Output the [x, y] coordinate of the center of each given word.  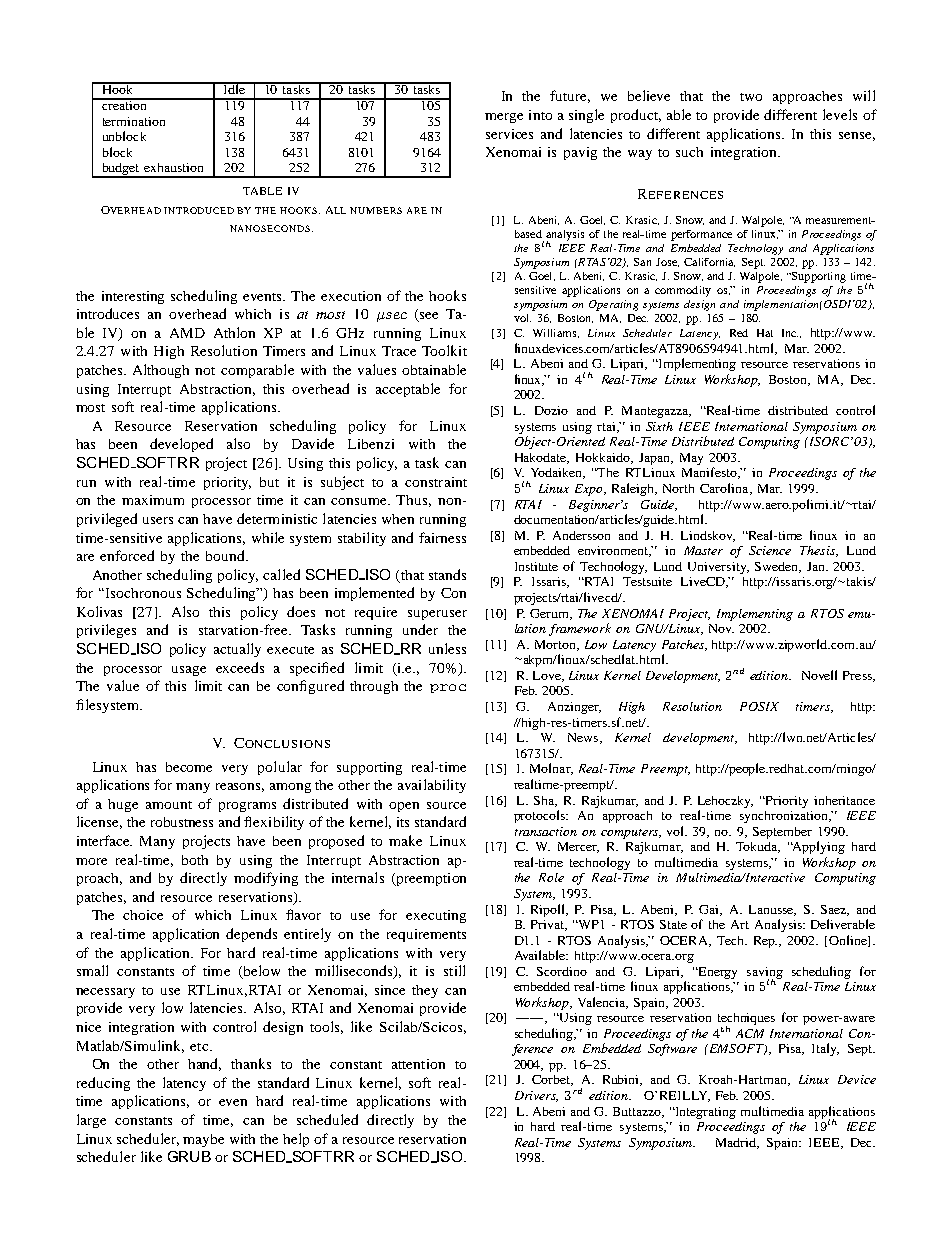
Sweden [777, 567]
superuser [437, 615]
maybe [203, 1140]
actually [237, 650]
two [751, 97]
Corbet [552, 1080]
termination [134, 121]
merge [504, 118]
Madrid [737, 1143]
